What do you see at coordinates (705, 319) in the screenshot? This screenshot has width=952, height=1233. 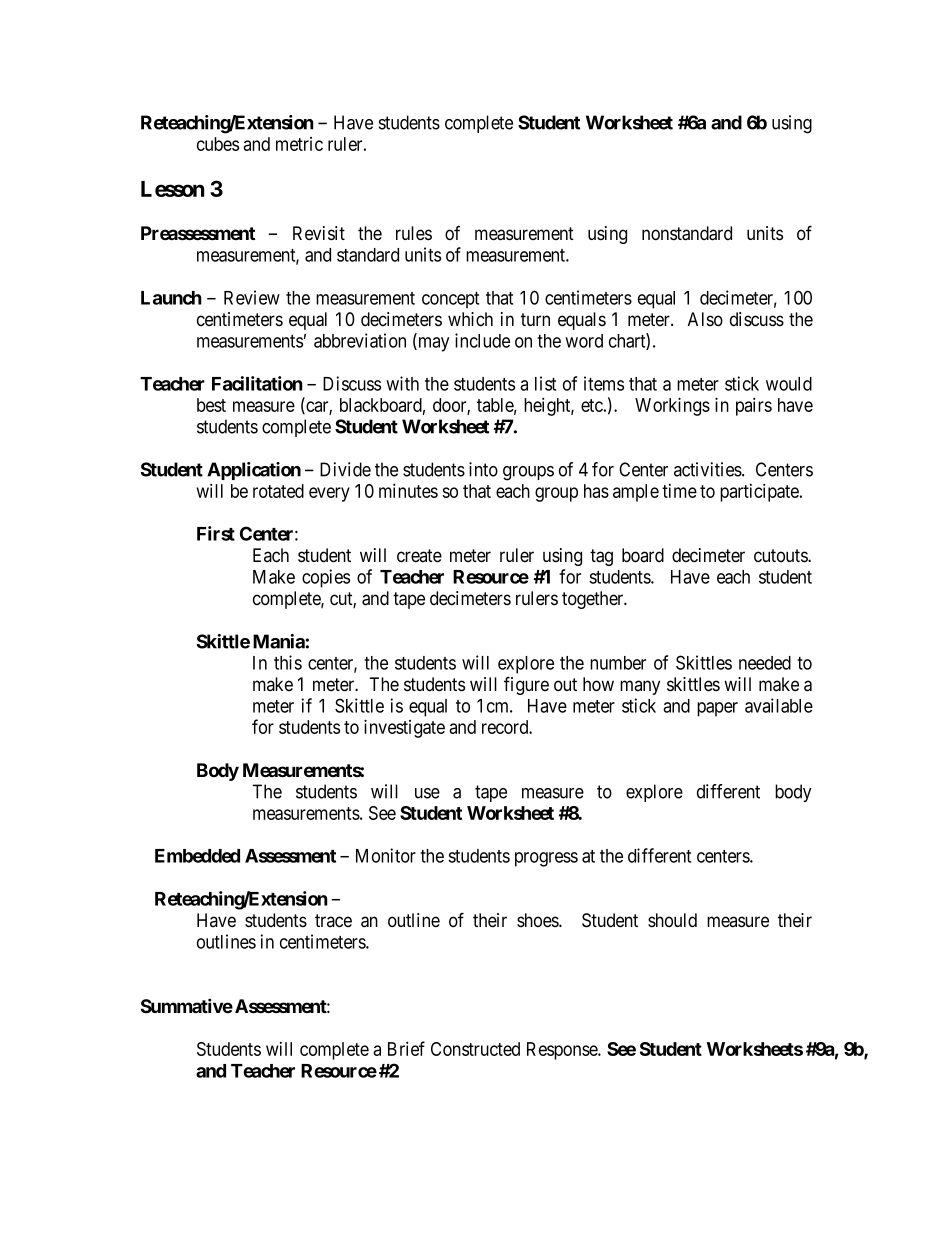 I see `Also` at bounding box center [705, 319].
